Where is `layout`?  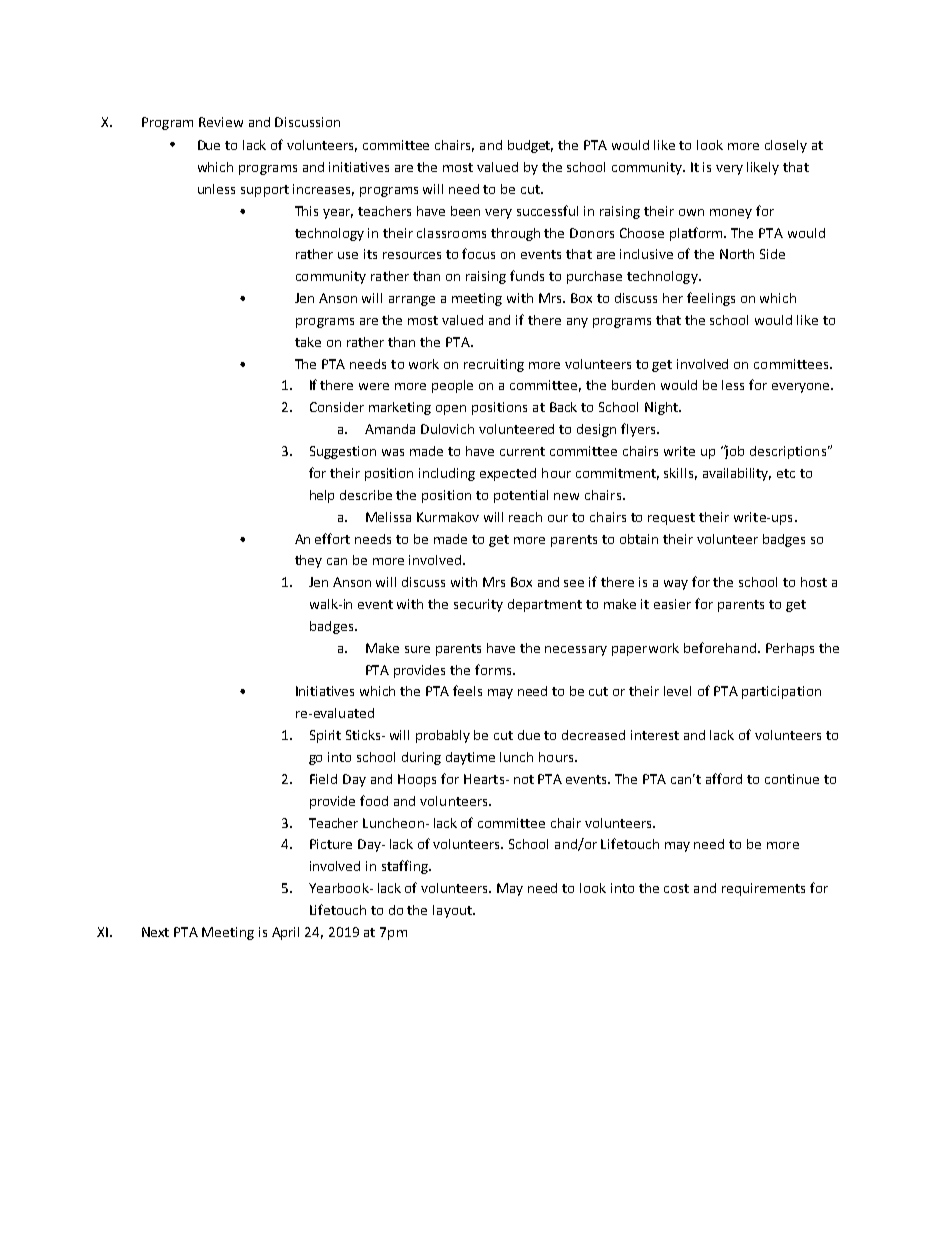
layout is located at coordinates (453, 911).
